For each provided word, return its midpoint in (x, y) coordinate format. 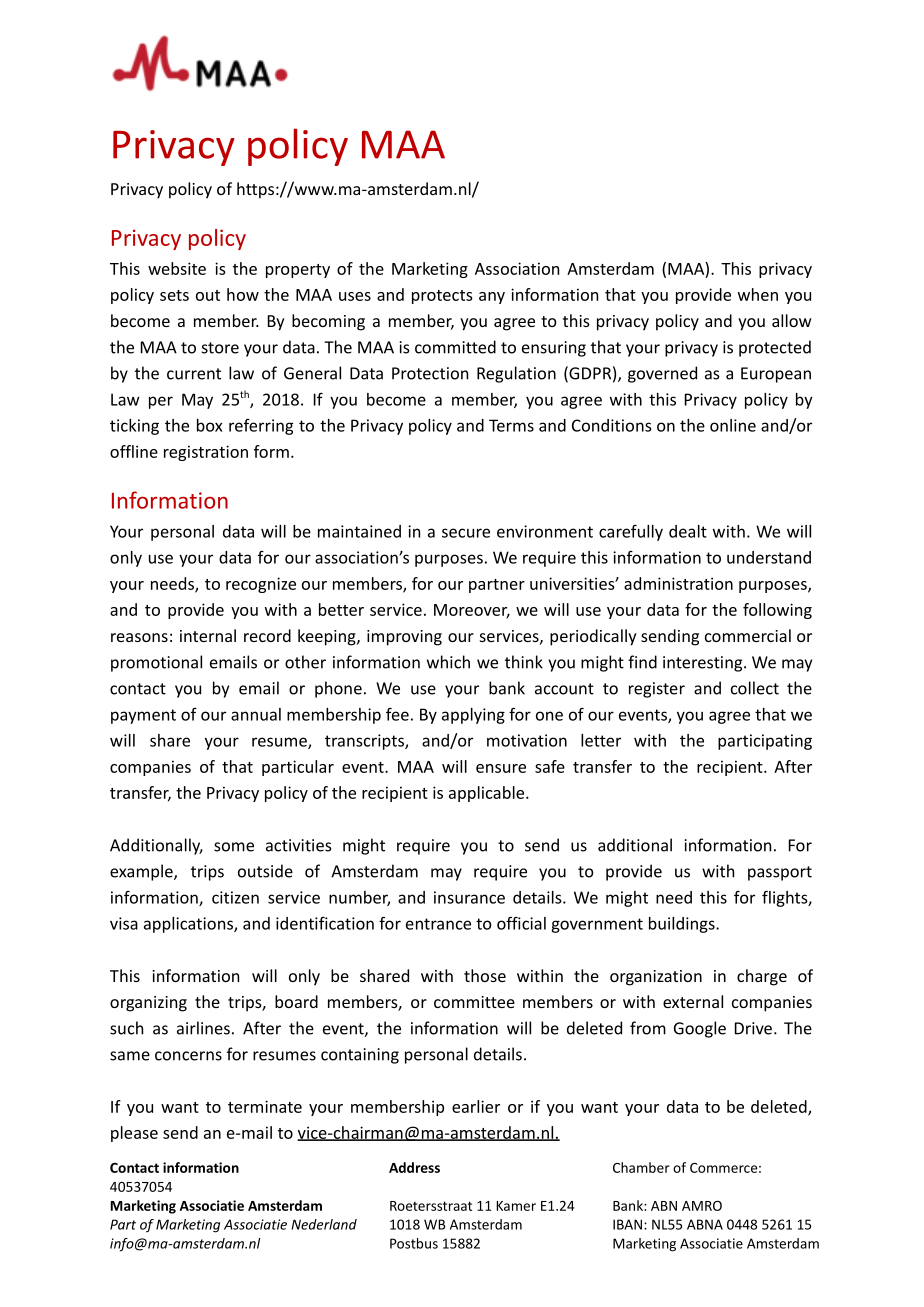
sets (174, 295)
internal (208, 635)
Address (414, 1167)
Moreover (472, 611)
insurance (469, 897)
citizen (235, 897)
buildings (683, 925)
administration (678, 583)
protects (442, 297)
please (134, 1134)
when (758, 294)
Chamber (641, 1167)
